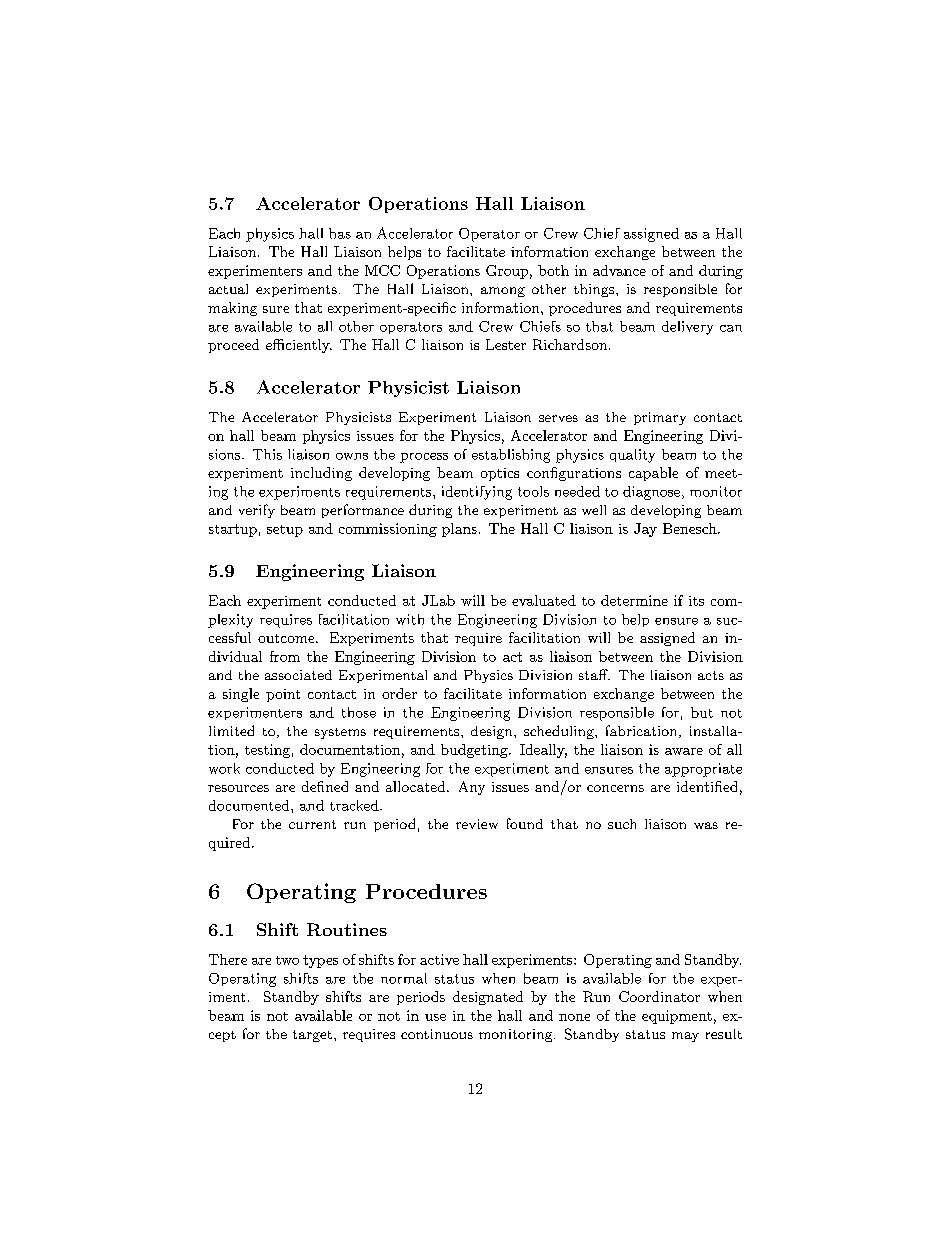 The height and width of the screenshot is (1233, 952). What do you see at coordinates (477, 824) in the screenshot?
I see `review` at bounding box center [477, 824].
